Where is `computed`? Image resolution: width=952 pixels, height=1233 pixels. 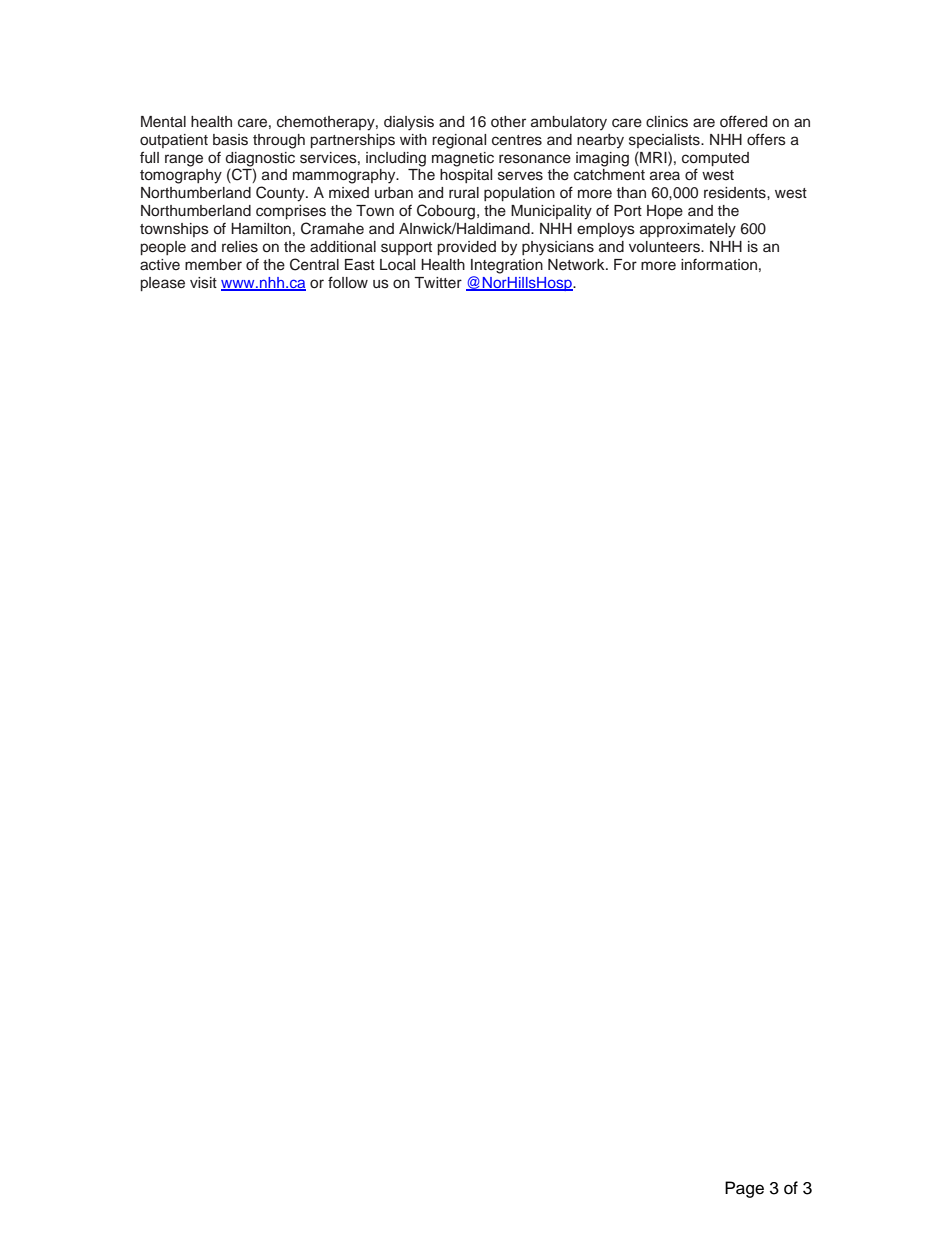 computed is located at coordinates (715, 159).
